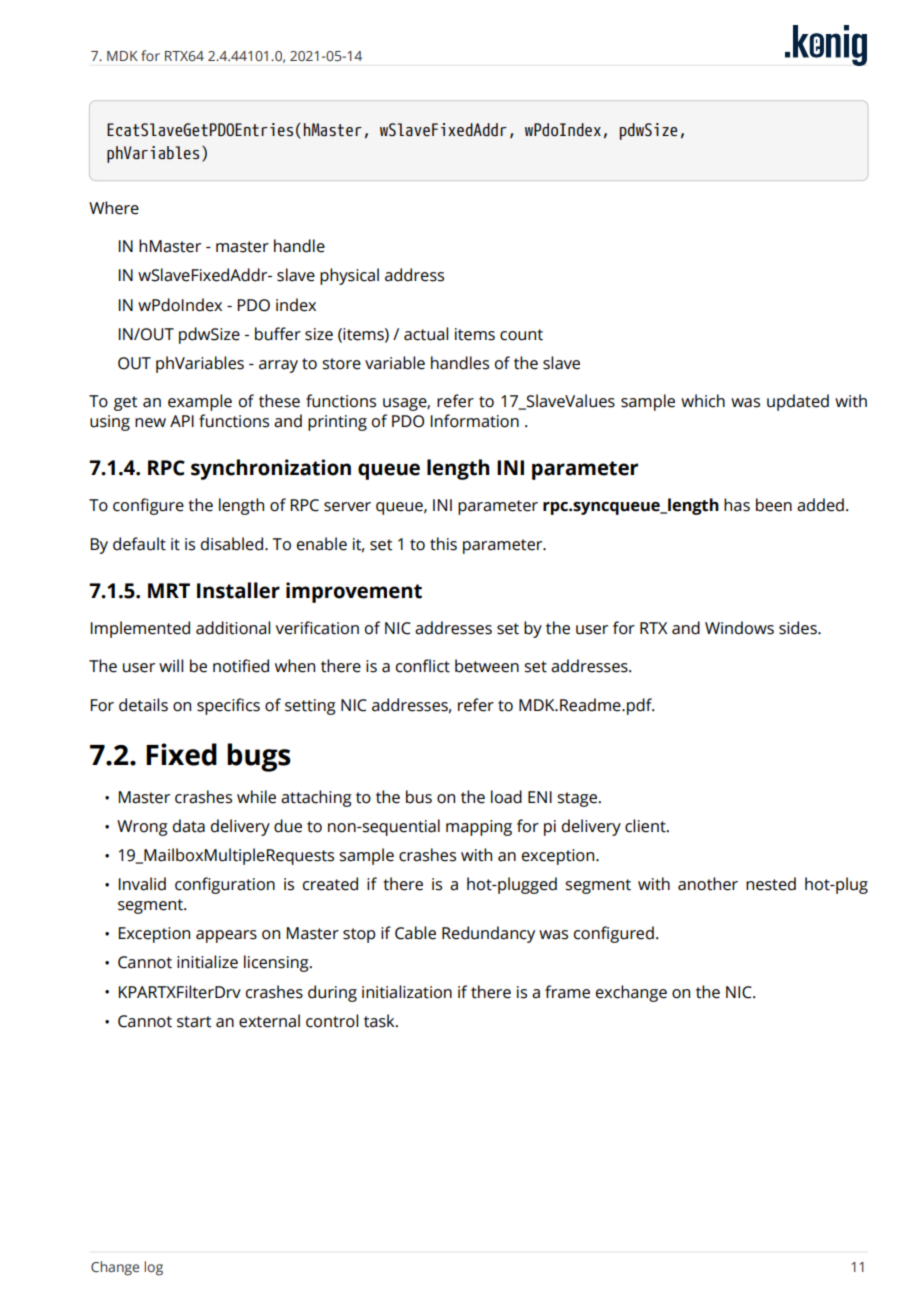 This screenshot has height=1308, width=924. I want to click on initialization, so click(407, 992).
